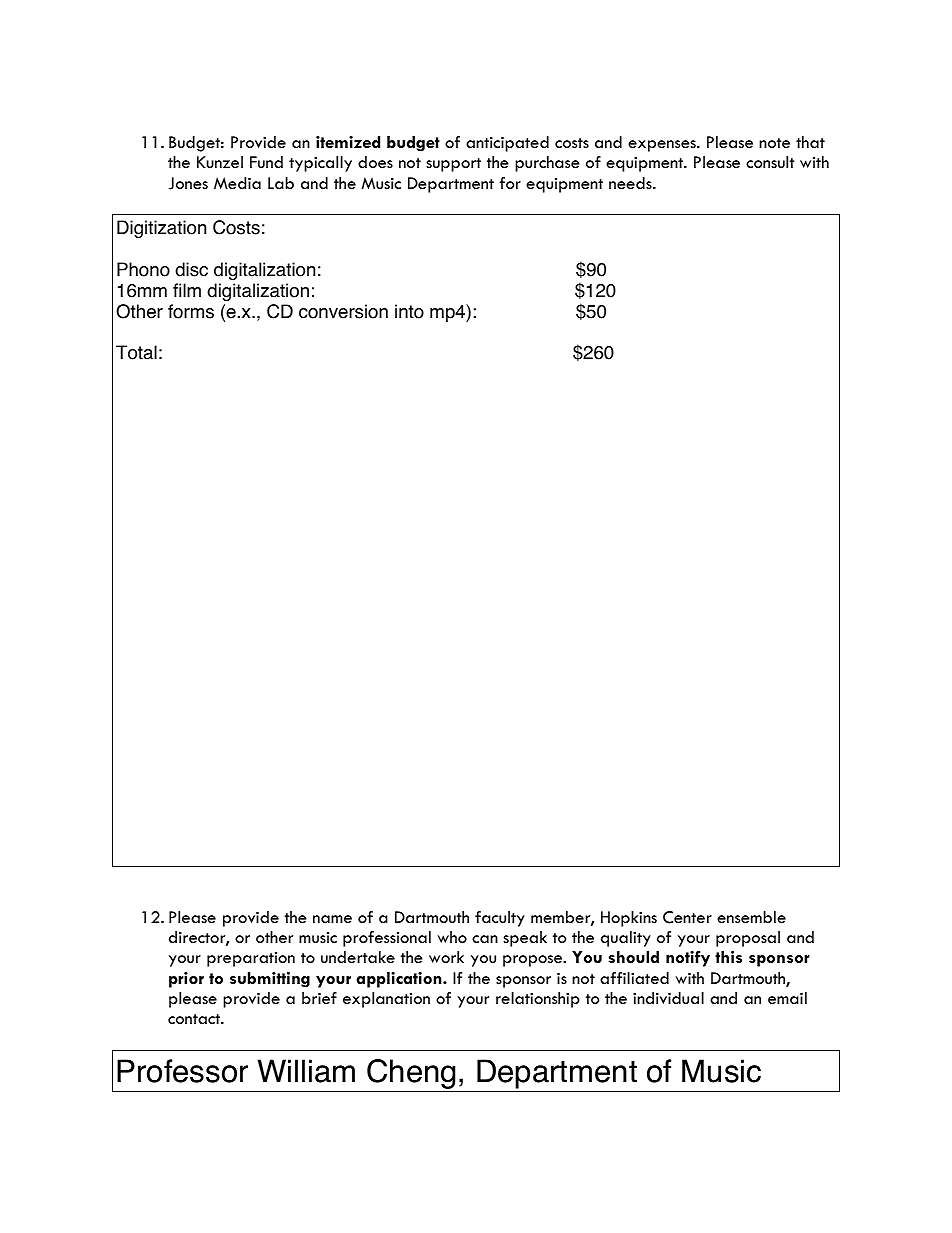  I want to click on email, so click(787, 998).
